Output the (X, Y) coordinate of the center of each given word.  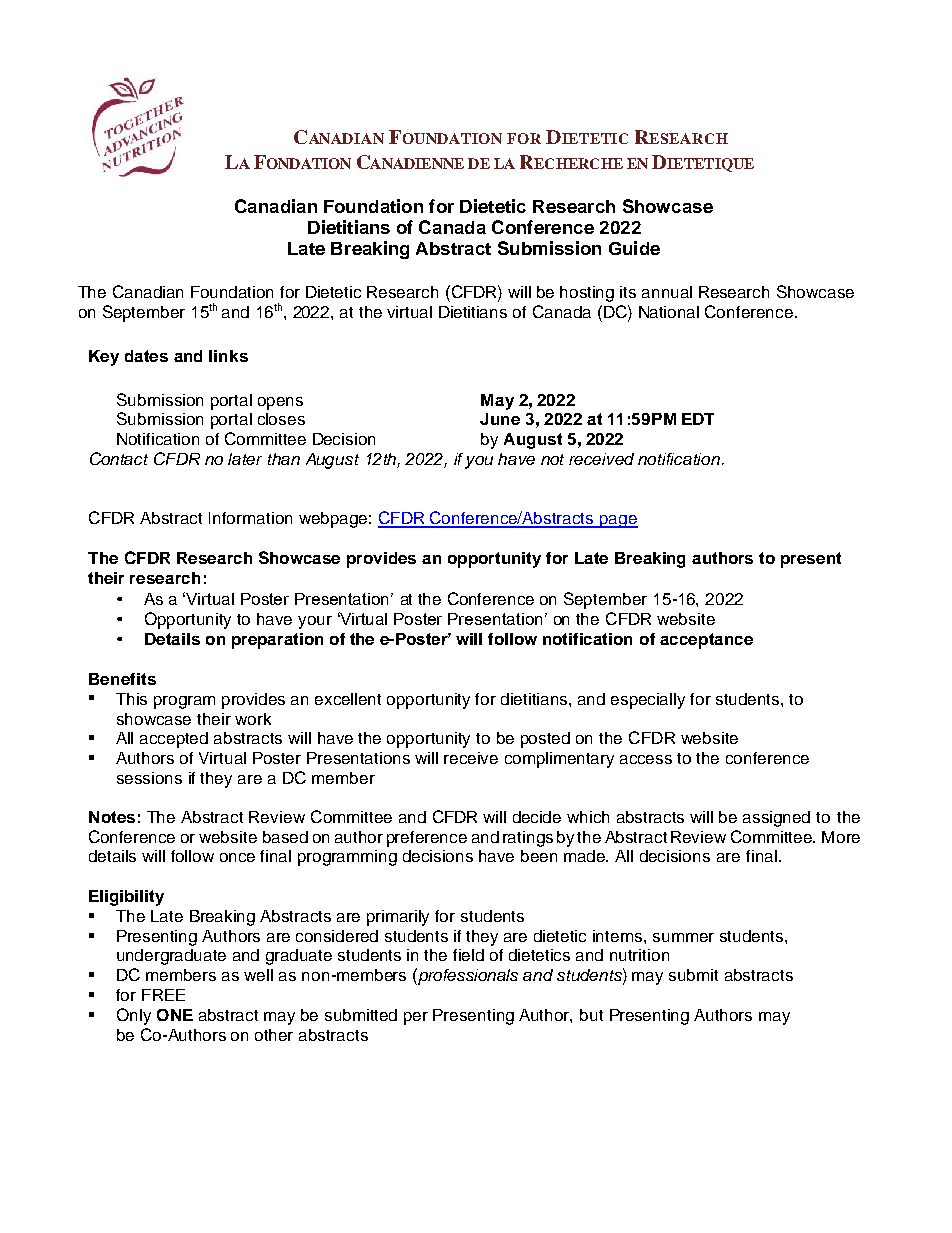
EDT (698, 419)
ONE (175, 1015)
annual (667, 292)
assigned (776, 819)
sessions (149, 778)
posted (545, 740)
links (228, 356)
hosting (587, 294)
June (500, 419)
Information (250, 518)
